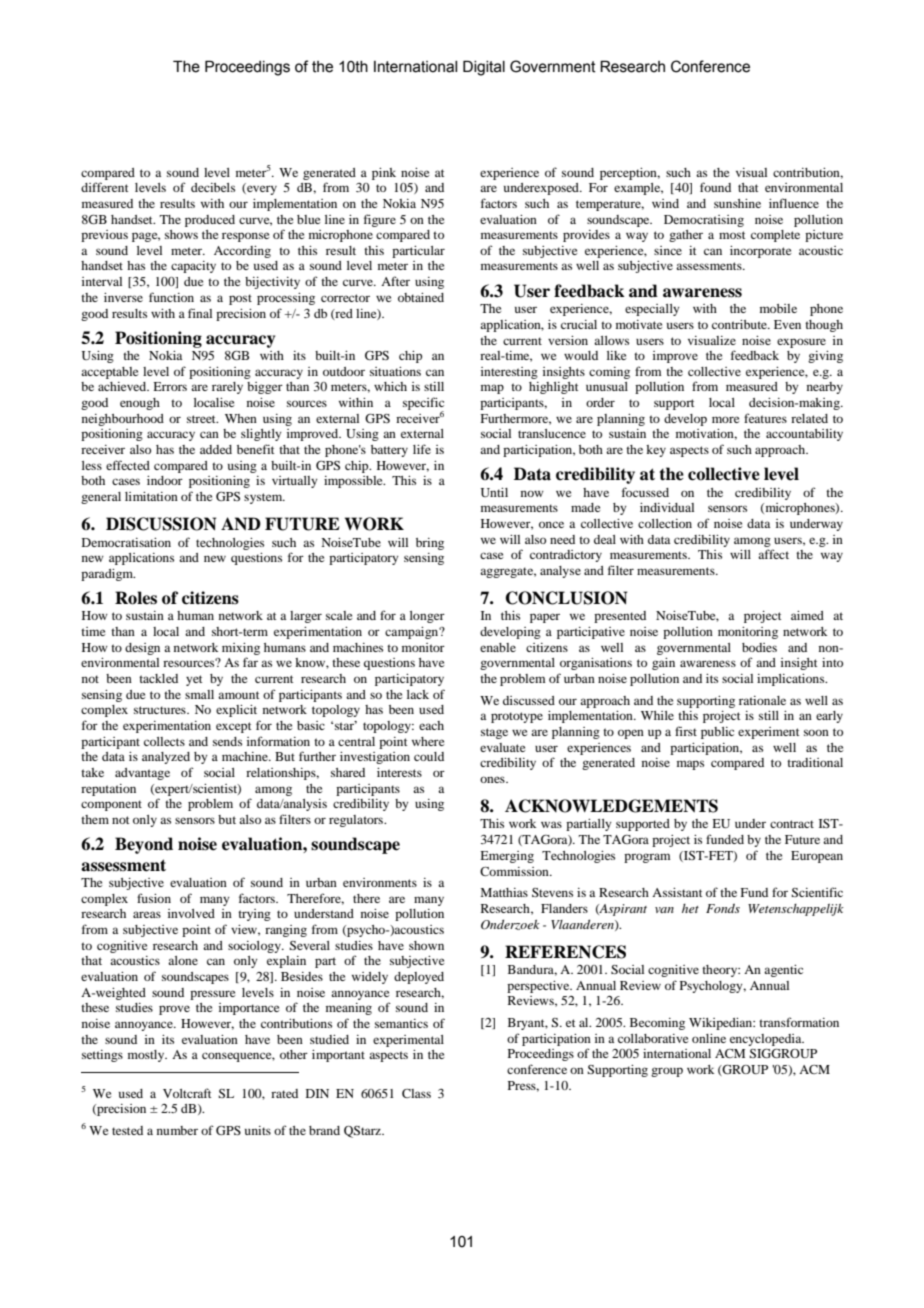 Image resolution: width=924 pixels, height=1308 pixels. I want to click on aimed, so click(807, 615).
